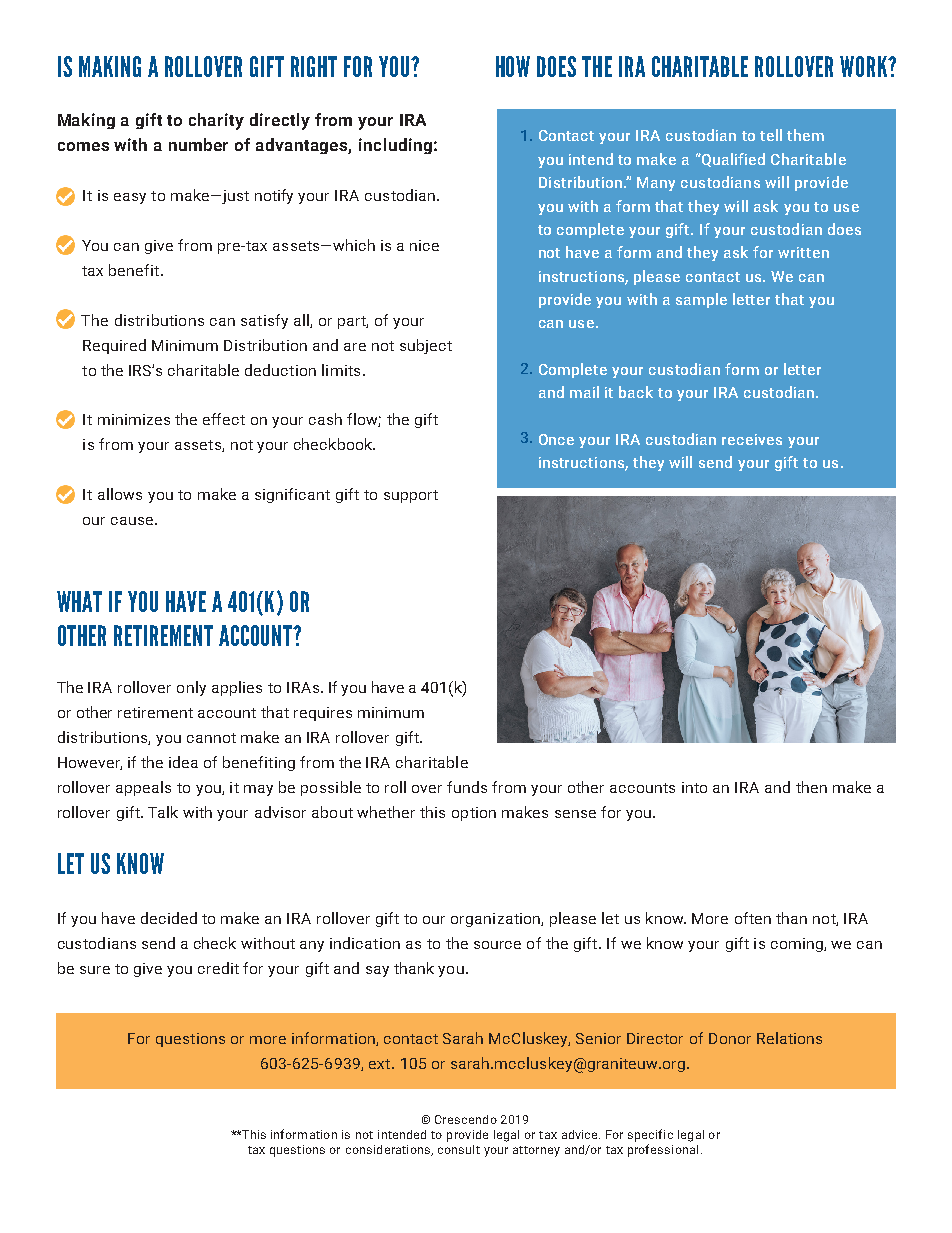  I want to click on tell, so click(771, 135).
